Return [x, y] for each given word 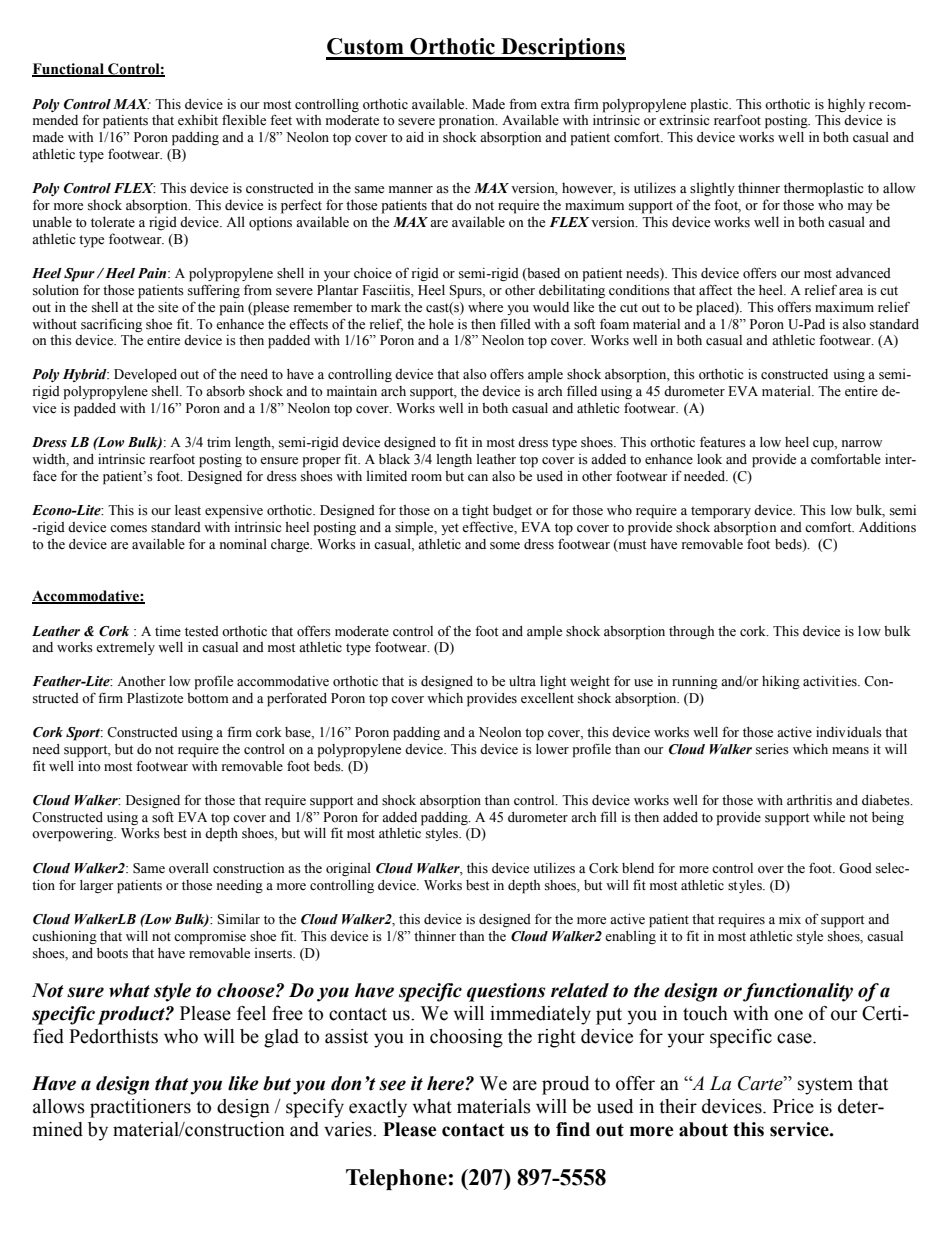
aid [415, 137]
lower [552, 749]
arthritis [809, 800]
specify [315, 1108]
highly [846, 105]
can [478, 477]
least [188, 510]
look [709, 459]
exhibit [198, 120]
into [89, 766]
